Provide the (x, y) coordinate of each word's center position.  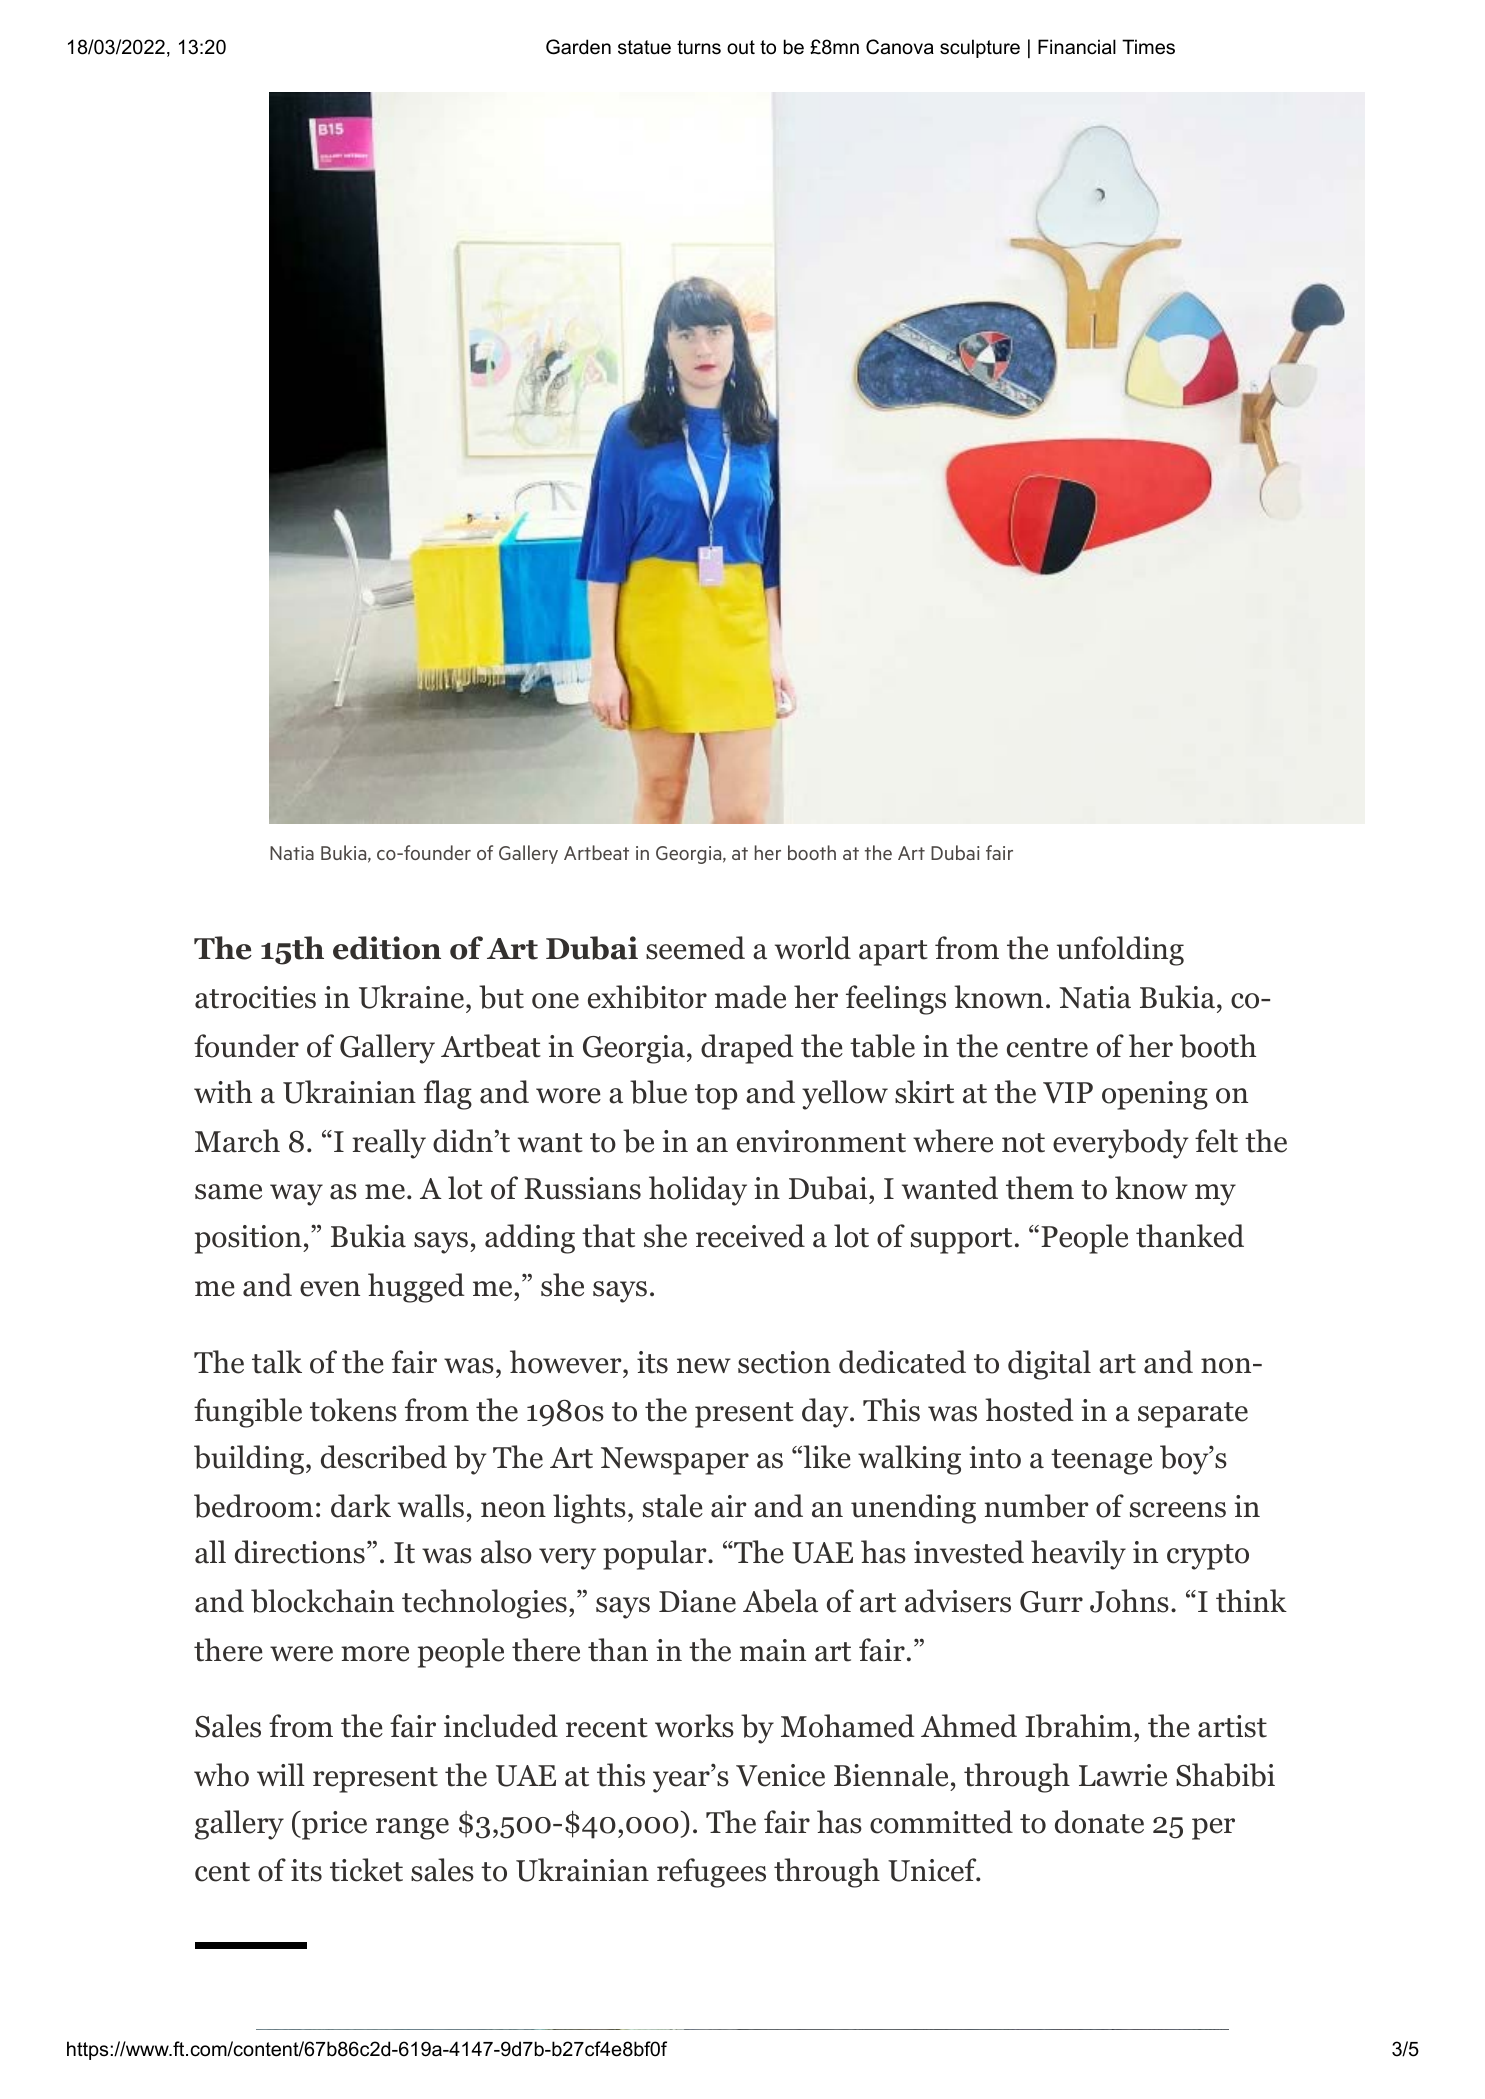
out (741, 47)
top (716, 1097)
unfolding (1120, 951)
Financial (1077, 47)
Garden (578, 47)
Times (1148, 47)
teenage (1101, 1462)
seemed (695, 948)
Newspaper (675, 1461)
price (333, 1825)
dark (361, 1506)
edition (387, 948)
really (389, 1144)
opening (1155, 1095)
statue (644, 47)
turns (699, 47)
